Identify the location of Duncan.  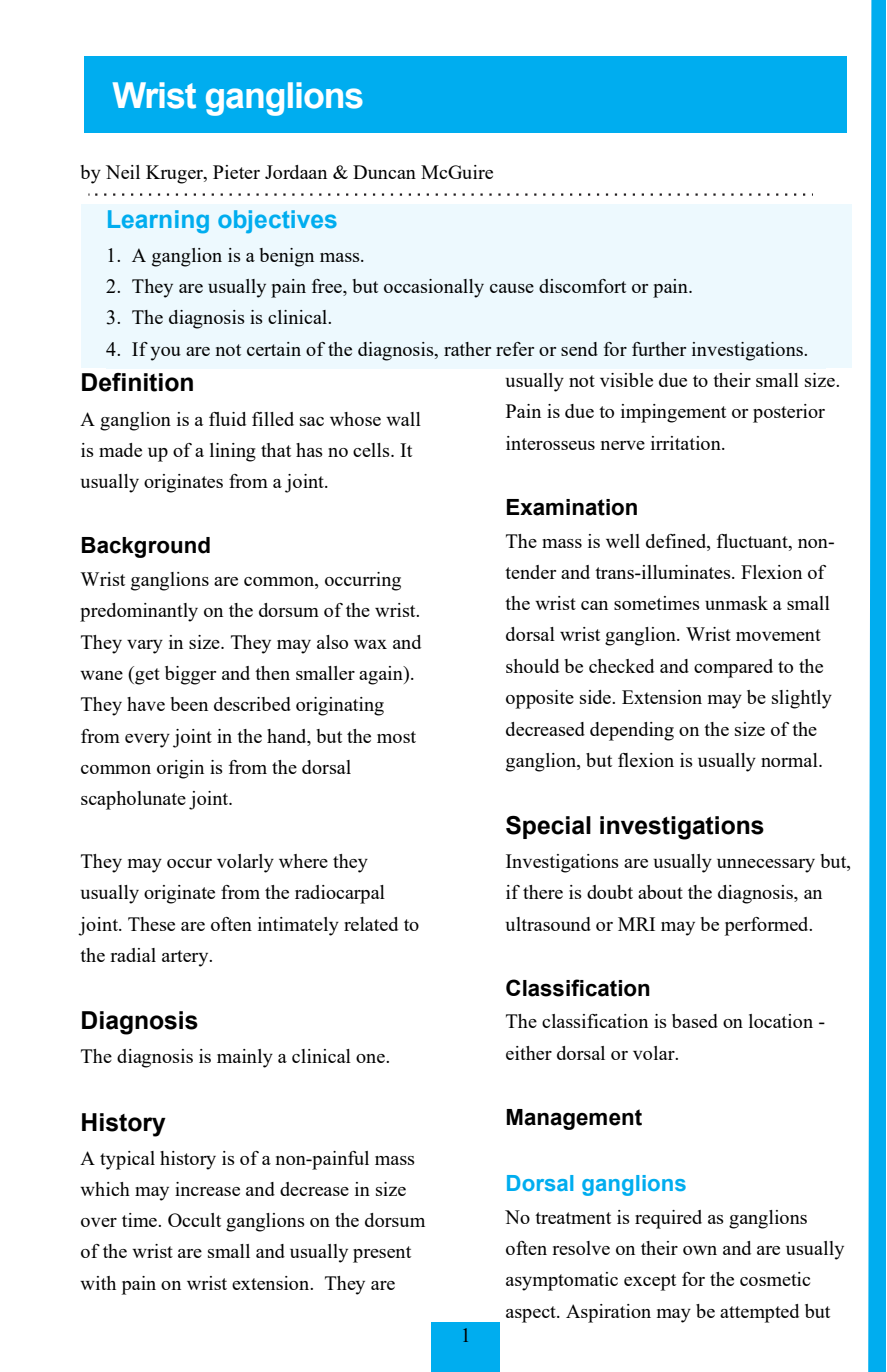
(384, 172).
